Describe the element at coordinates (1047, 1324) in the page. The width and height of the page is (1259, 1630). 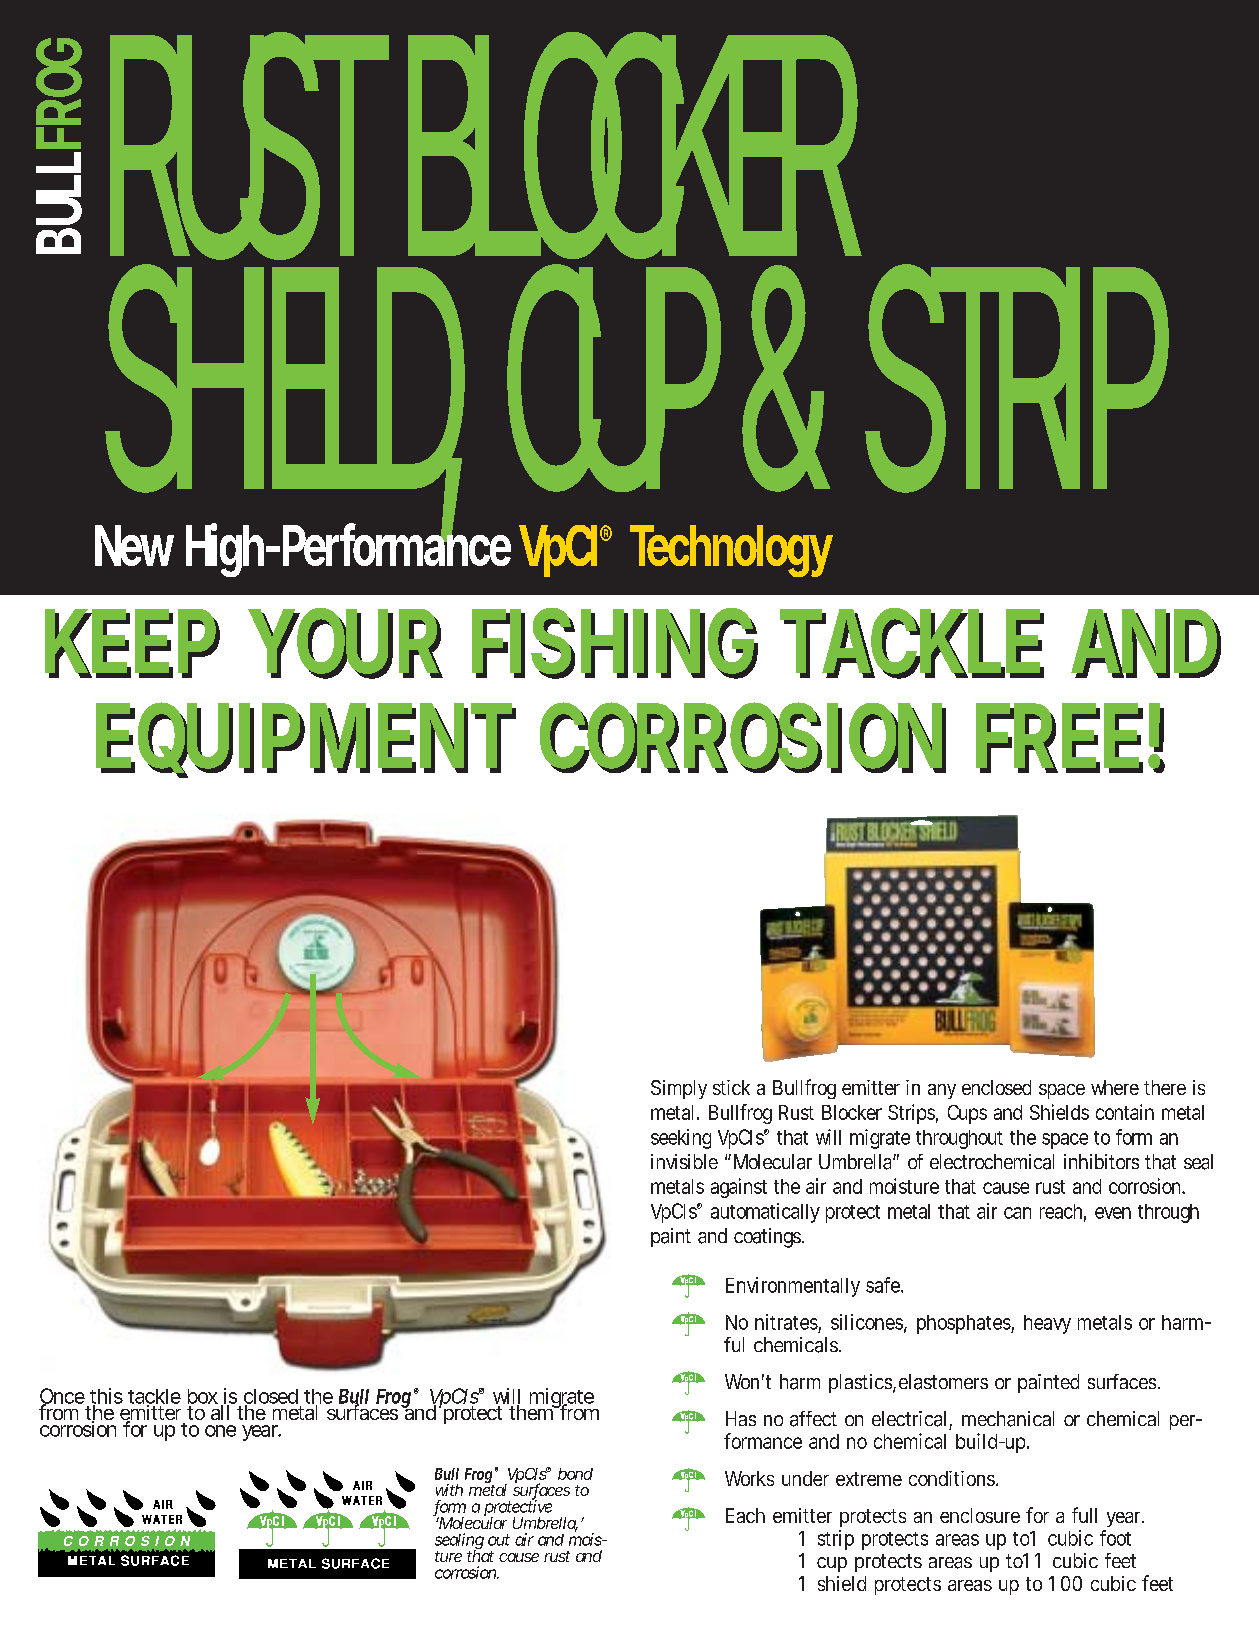
I see `heavy` at that location.
